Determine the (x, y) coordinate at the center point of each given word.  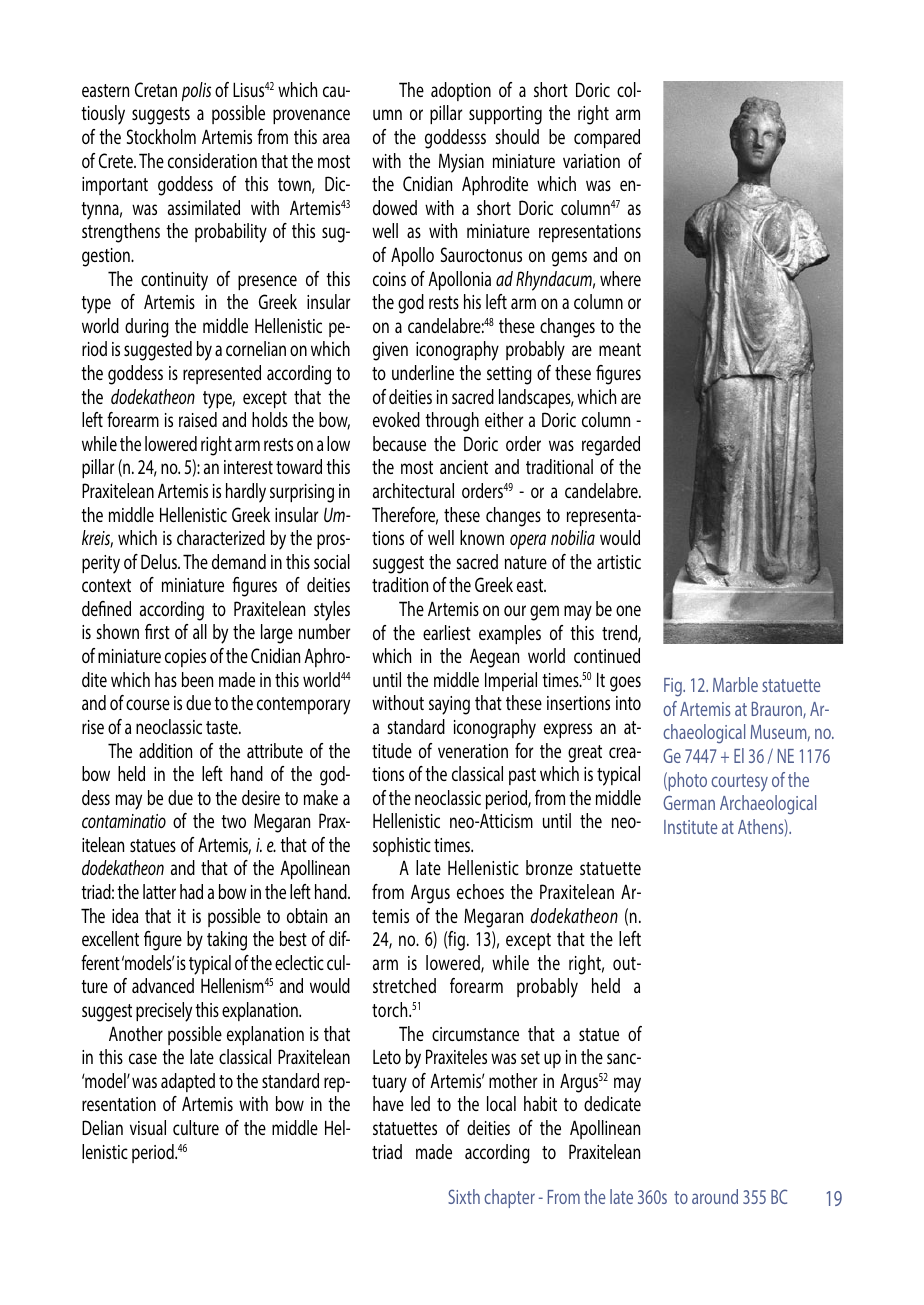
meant (620, 349)
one (628, 610)
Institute (691, 827)
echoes (480, 891)
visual (148, 1127)
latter (159, 891)
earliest (447, 632)
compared (607, 138)
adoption (461, 91)
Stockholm (161, 136)
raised (198, 419)
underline (423, 372)
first (157, 631)
